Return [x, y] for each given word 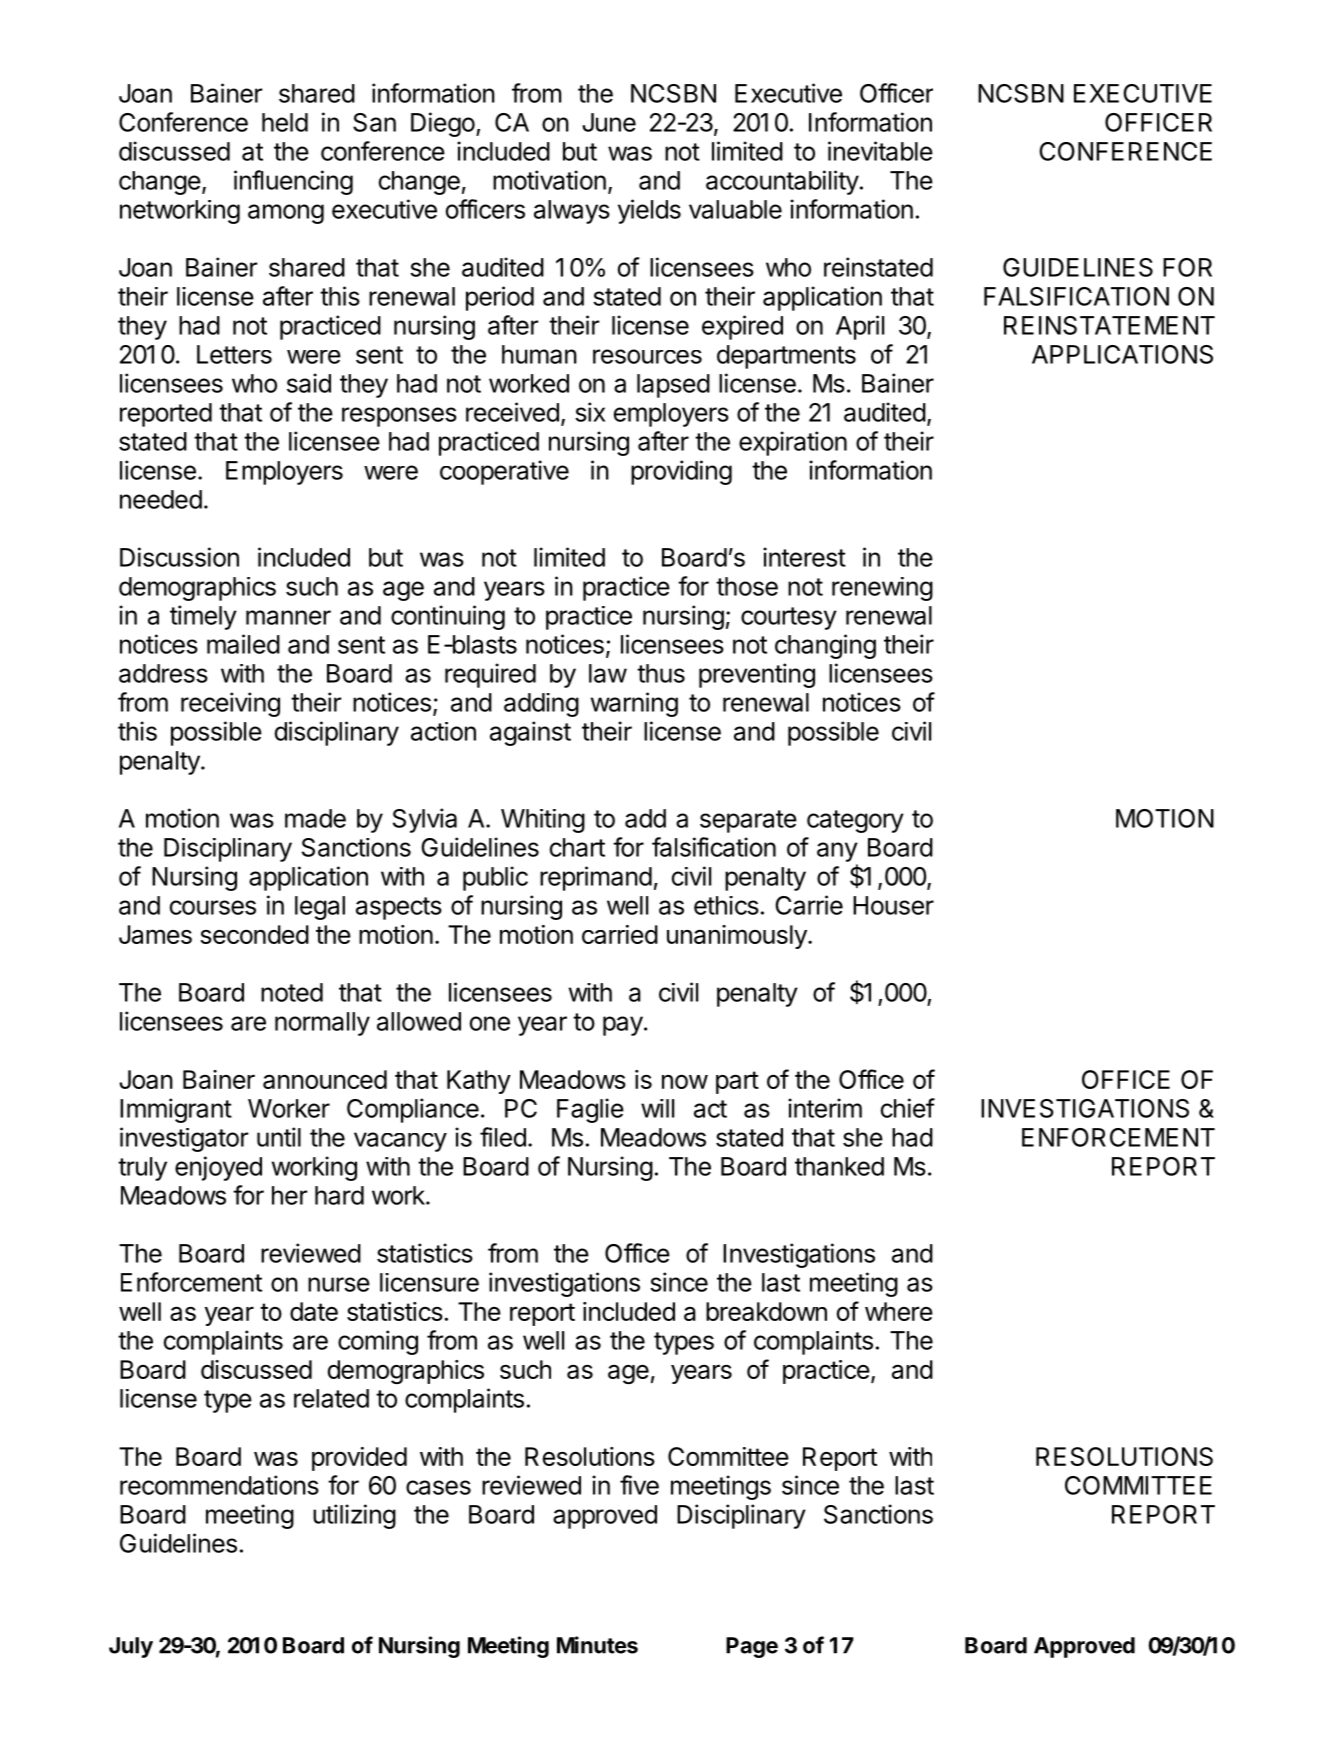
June [609, 122]
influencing [293, 182]
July [131, 1647]
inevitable [880, 151]
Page [752, 1647]
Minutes [597, 1645]
